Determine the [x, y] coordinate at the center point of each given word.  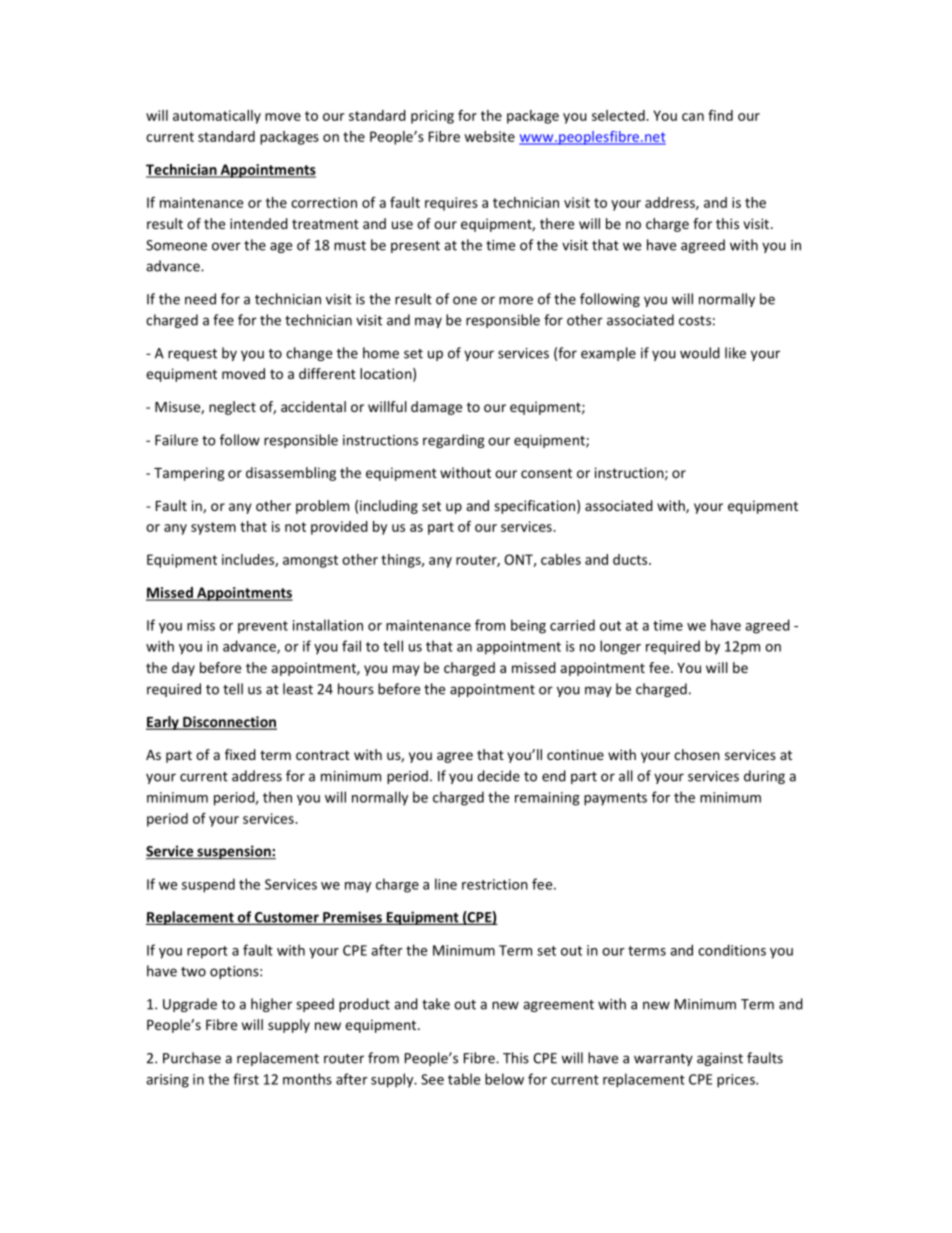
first [246, 1079]
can [693, 117]
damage [436, 408]
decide [498, 776]
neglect [232, 408]
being [528, 626]
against [720, 1059]
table [464, 1079]
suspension [234, 852]
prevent [263, 627]
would [700, 353]
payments [615, 799]
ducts [631, 559]
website [489, 136]
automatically [217, 117]
